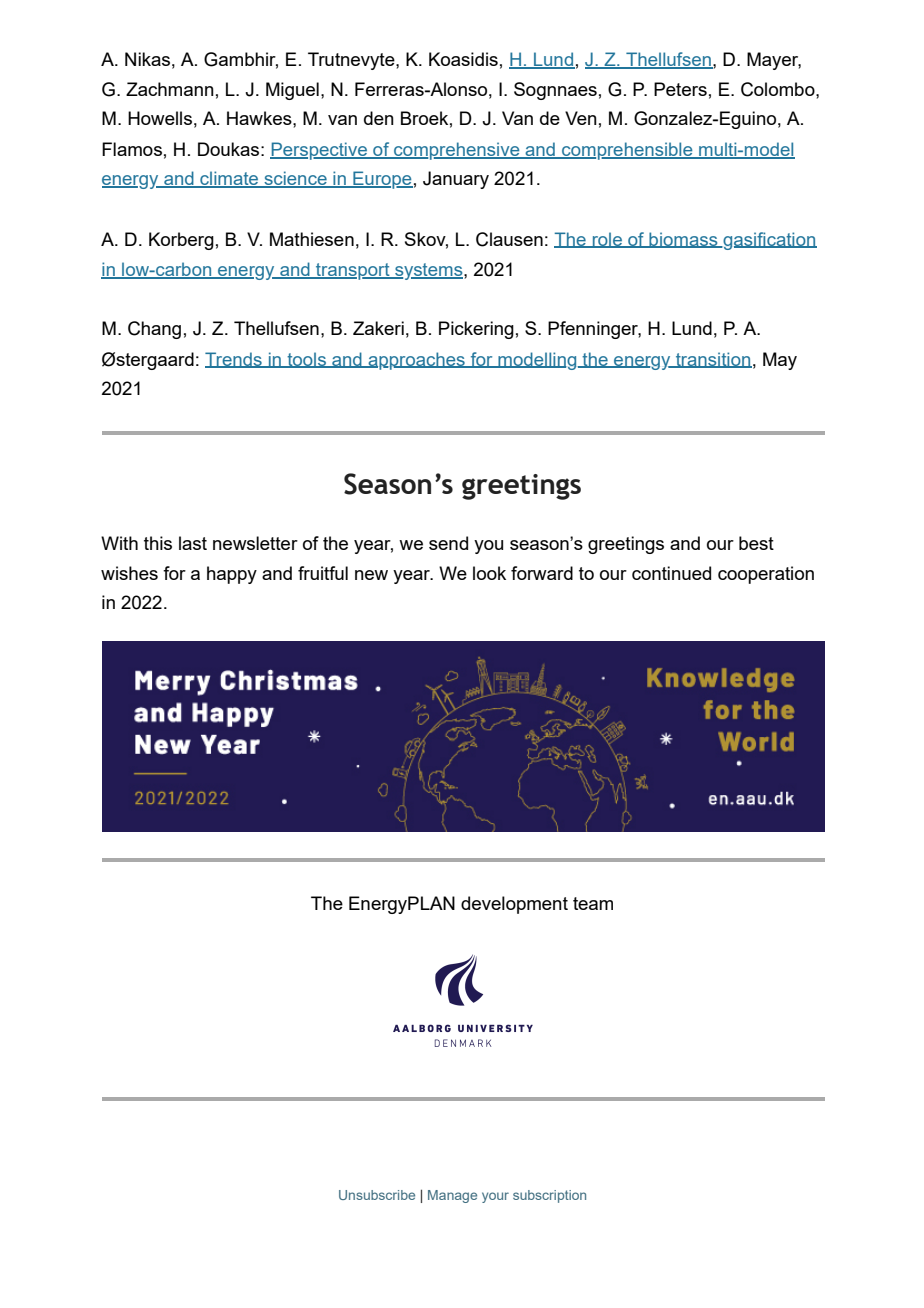 This image has height=1308, width=924. I want to click on comprehensive, so click(457, 151).
